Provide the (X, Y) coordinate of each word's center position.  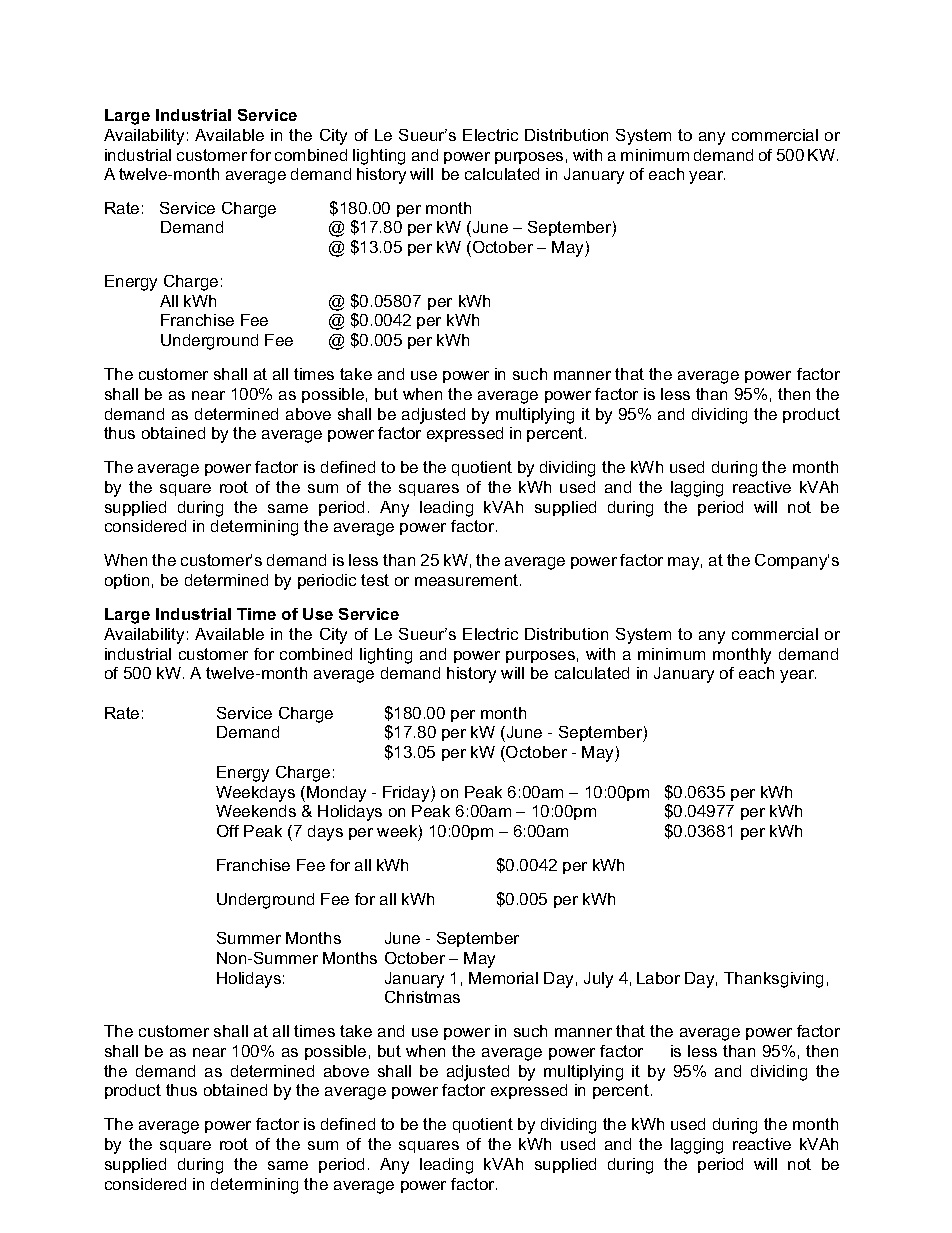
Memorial (503, 978)
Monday (336, 794)
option (127, 581)
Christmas (422, 997)
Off (228, 831)
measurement (468, 580)
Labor (658, 978)
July (598, 980)
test (375, 580)
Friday (407, 794)
